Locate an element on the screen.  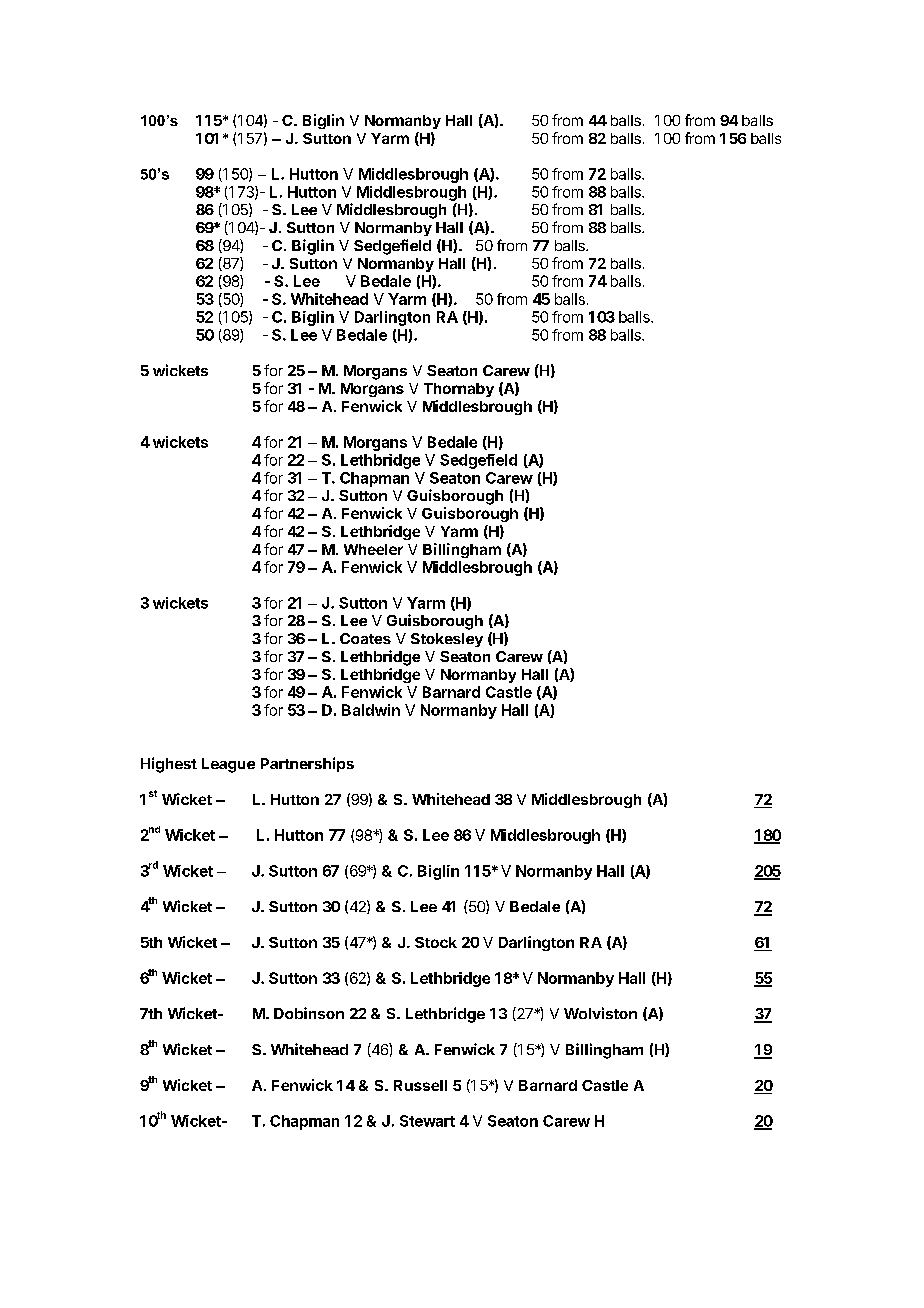
Highest is located at coordinates (169, 765).
